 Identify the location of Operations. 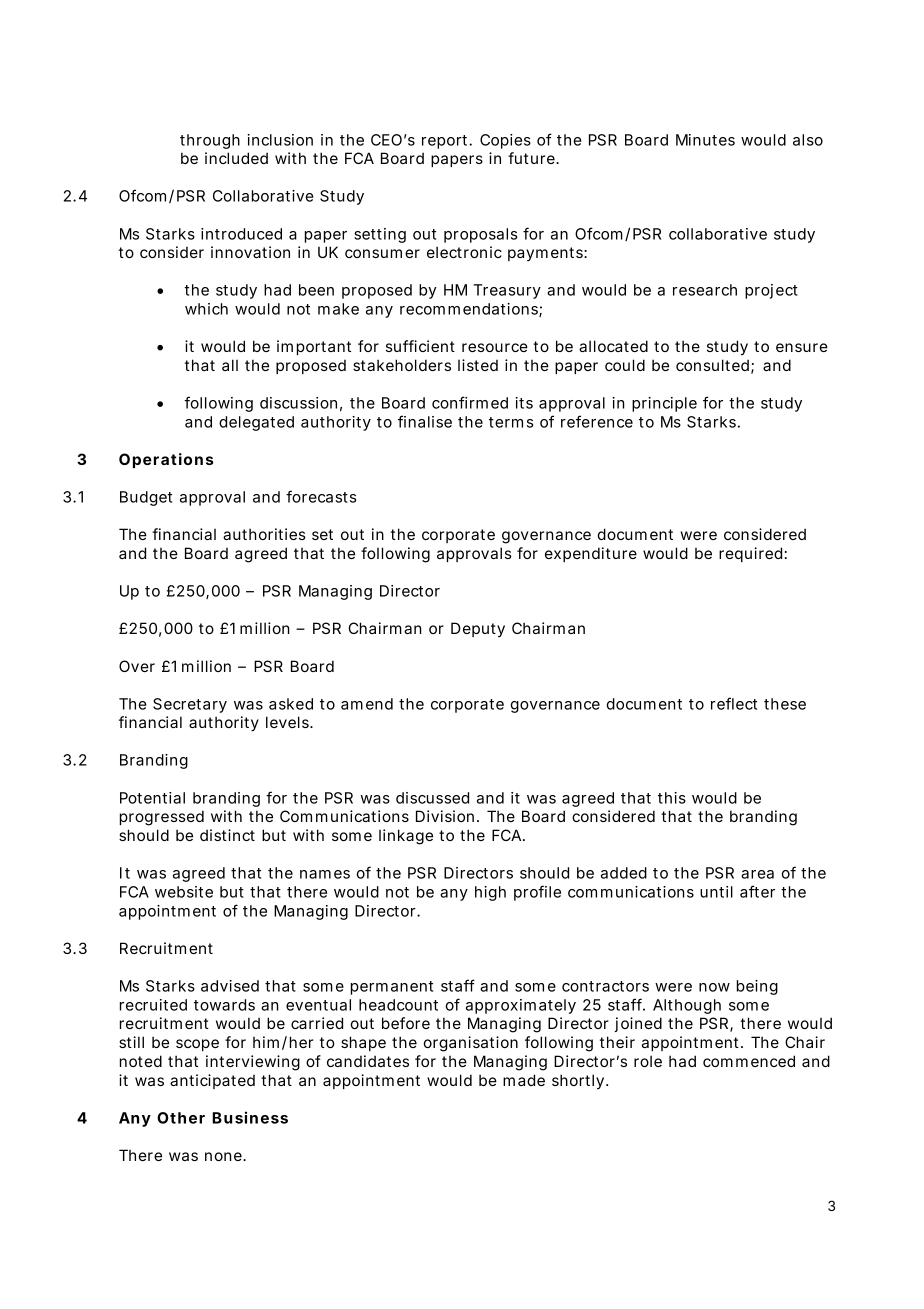
(166, 460).
